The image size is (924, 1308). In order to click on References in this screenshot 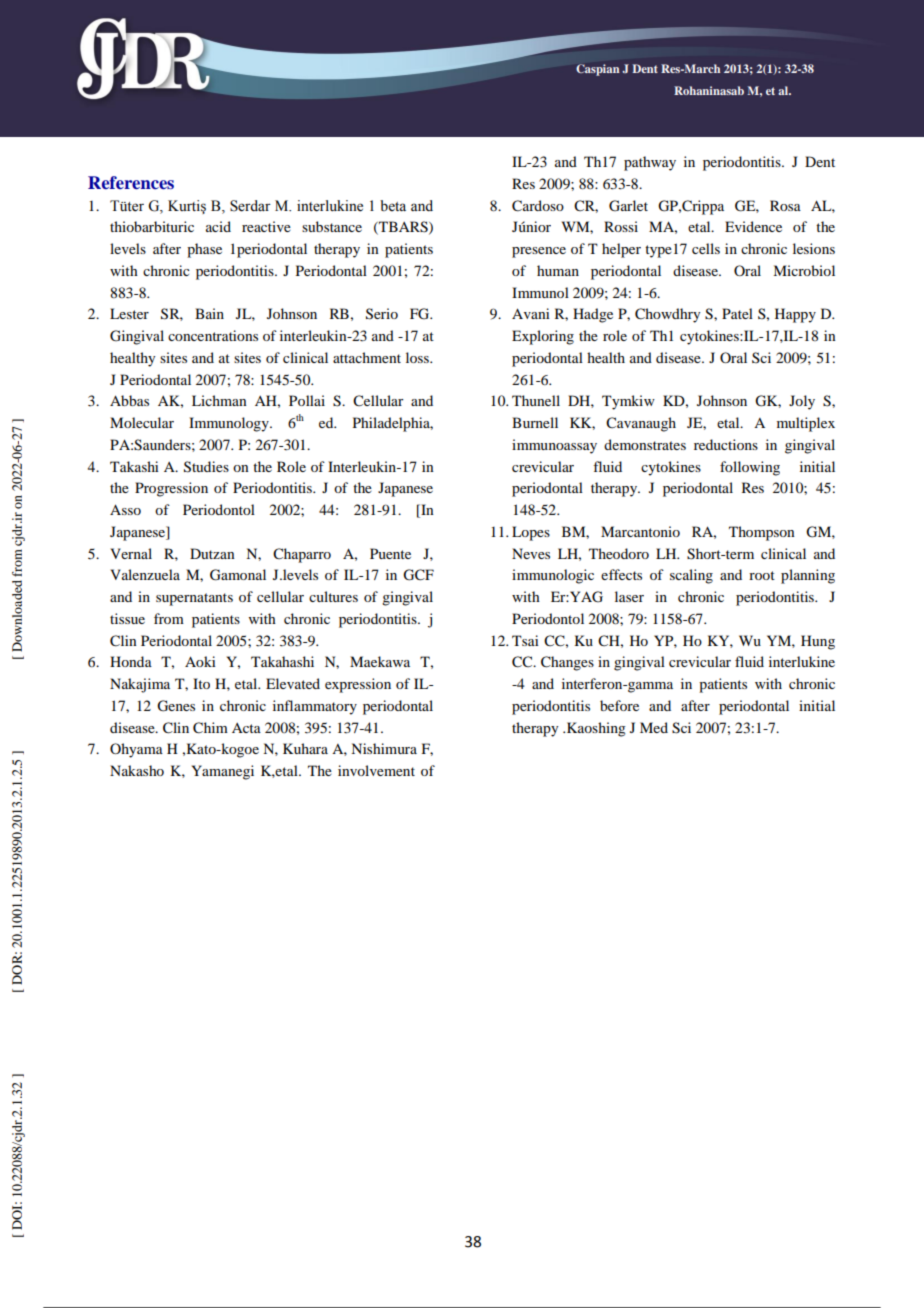, I will do `click(131, 183)`.
